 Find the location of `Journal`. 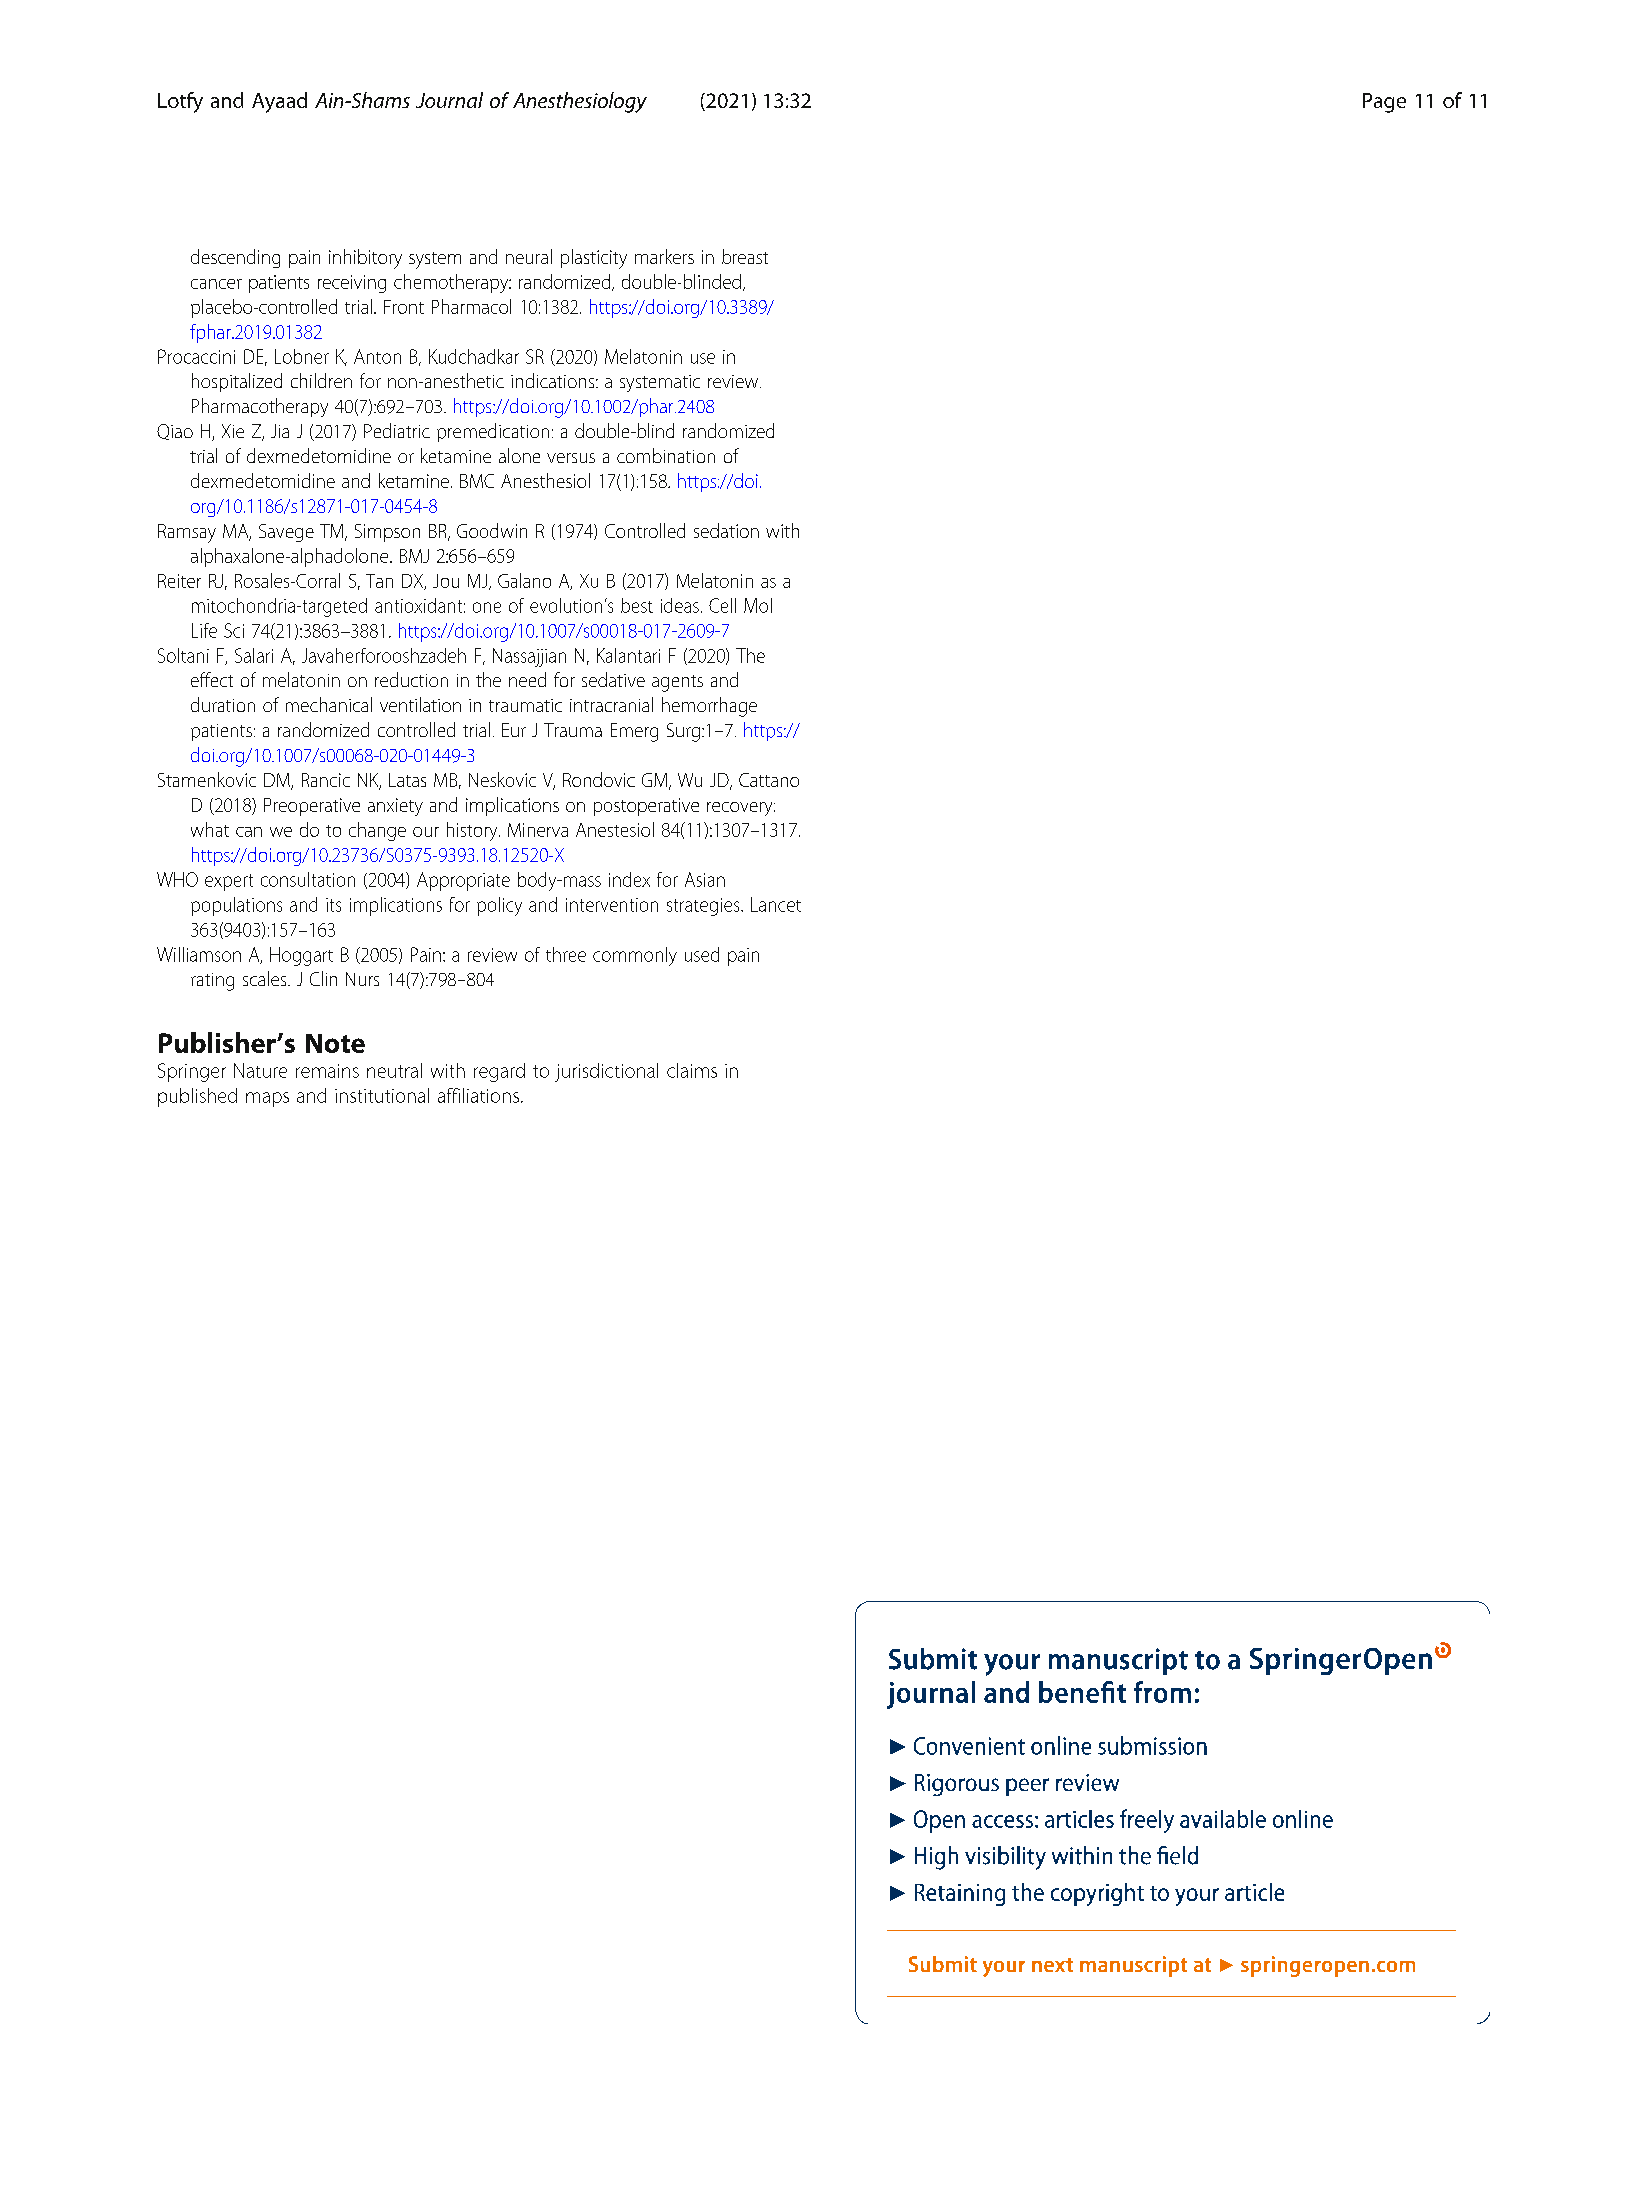

Journal is located at coordinates (449, 100).
